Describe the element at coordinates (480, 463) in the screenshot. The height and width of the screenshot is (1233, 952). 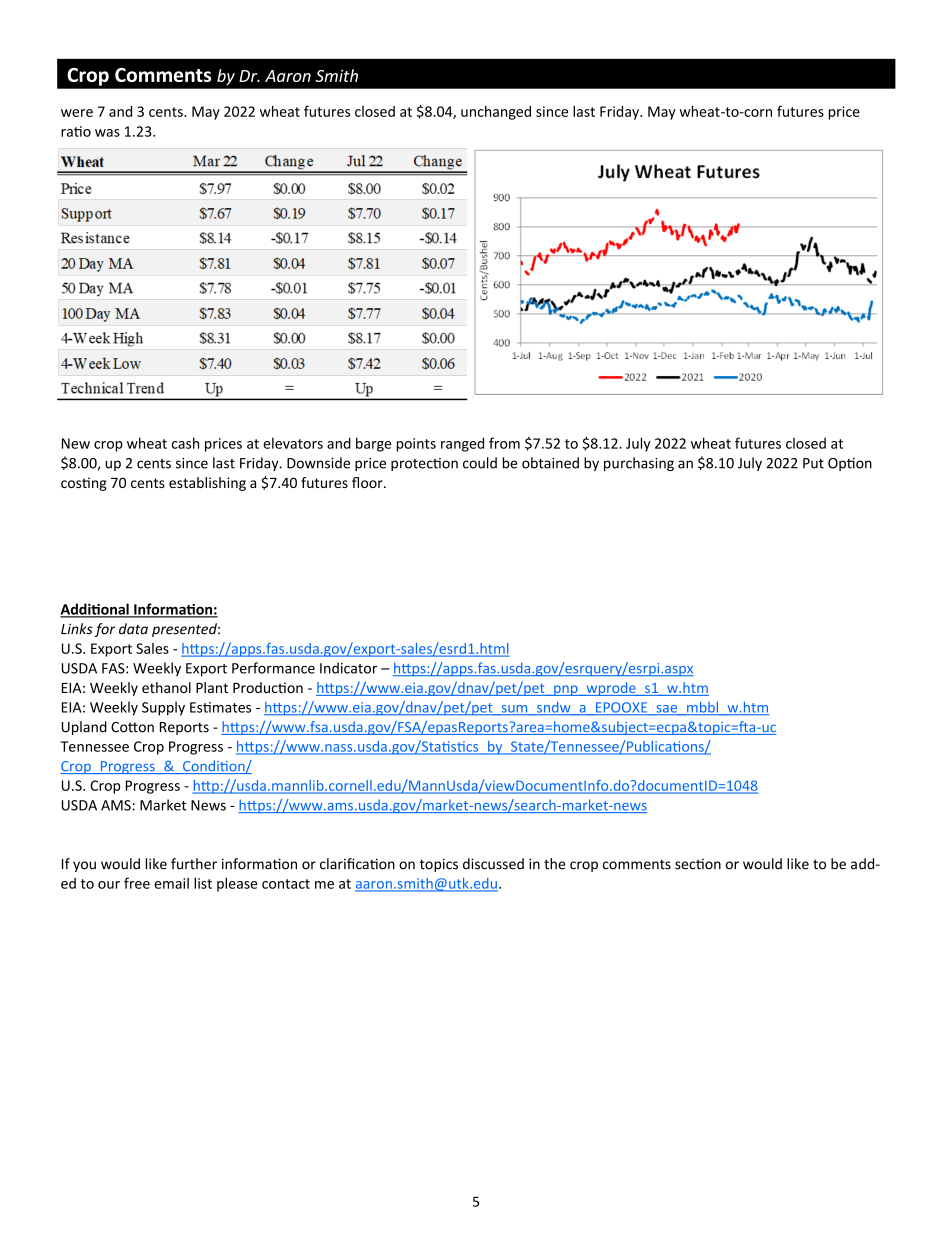
I see `could` at that location.
